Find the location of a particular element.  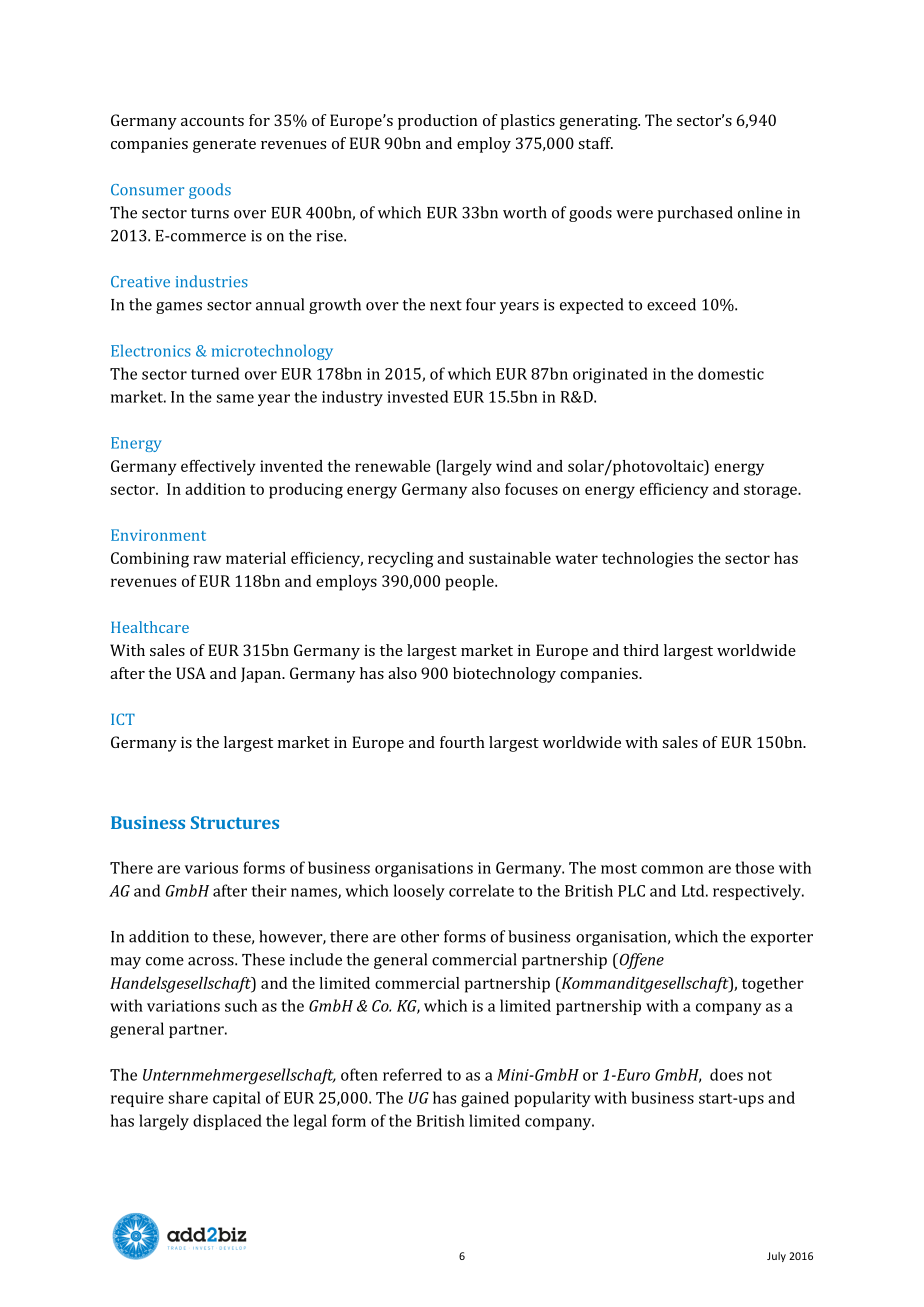

same is located at coordinates (235, 398).
